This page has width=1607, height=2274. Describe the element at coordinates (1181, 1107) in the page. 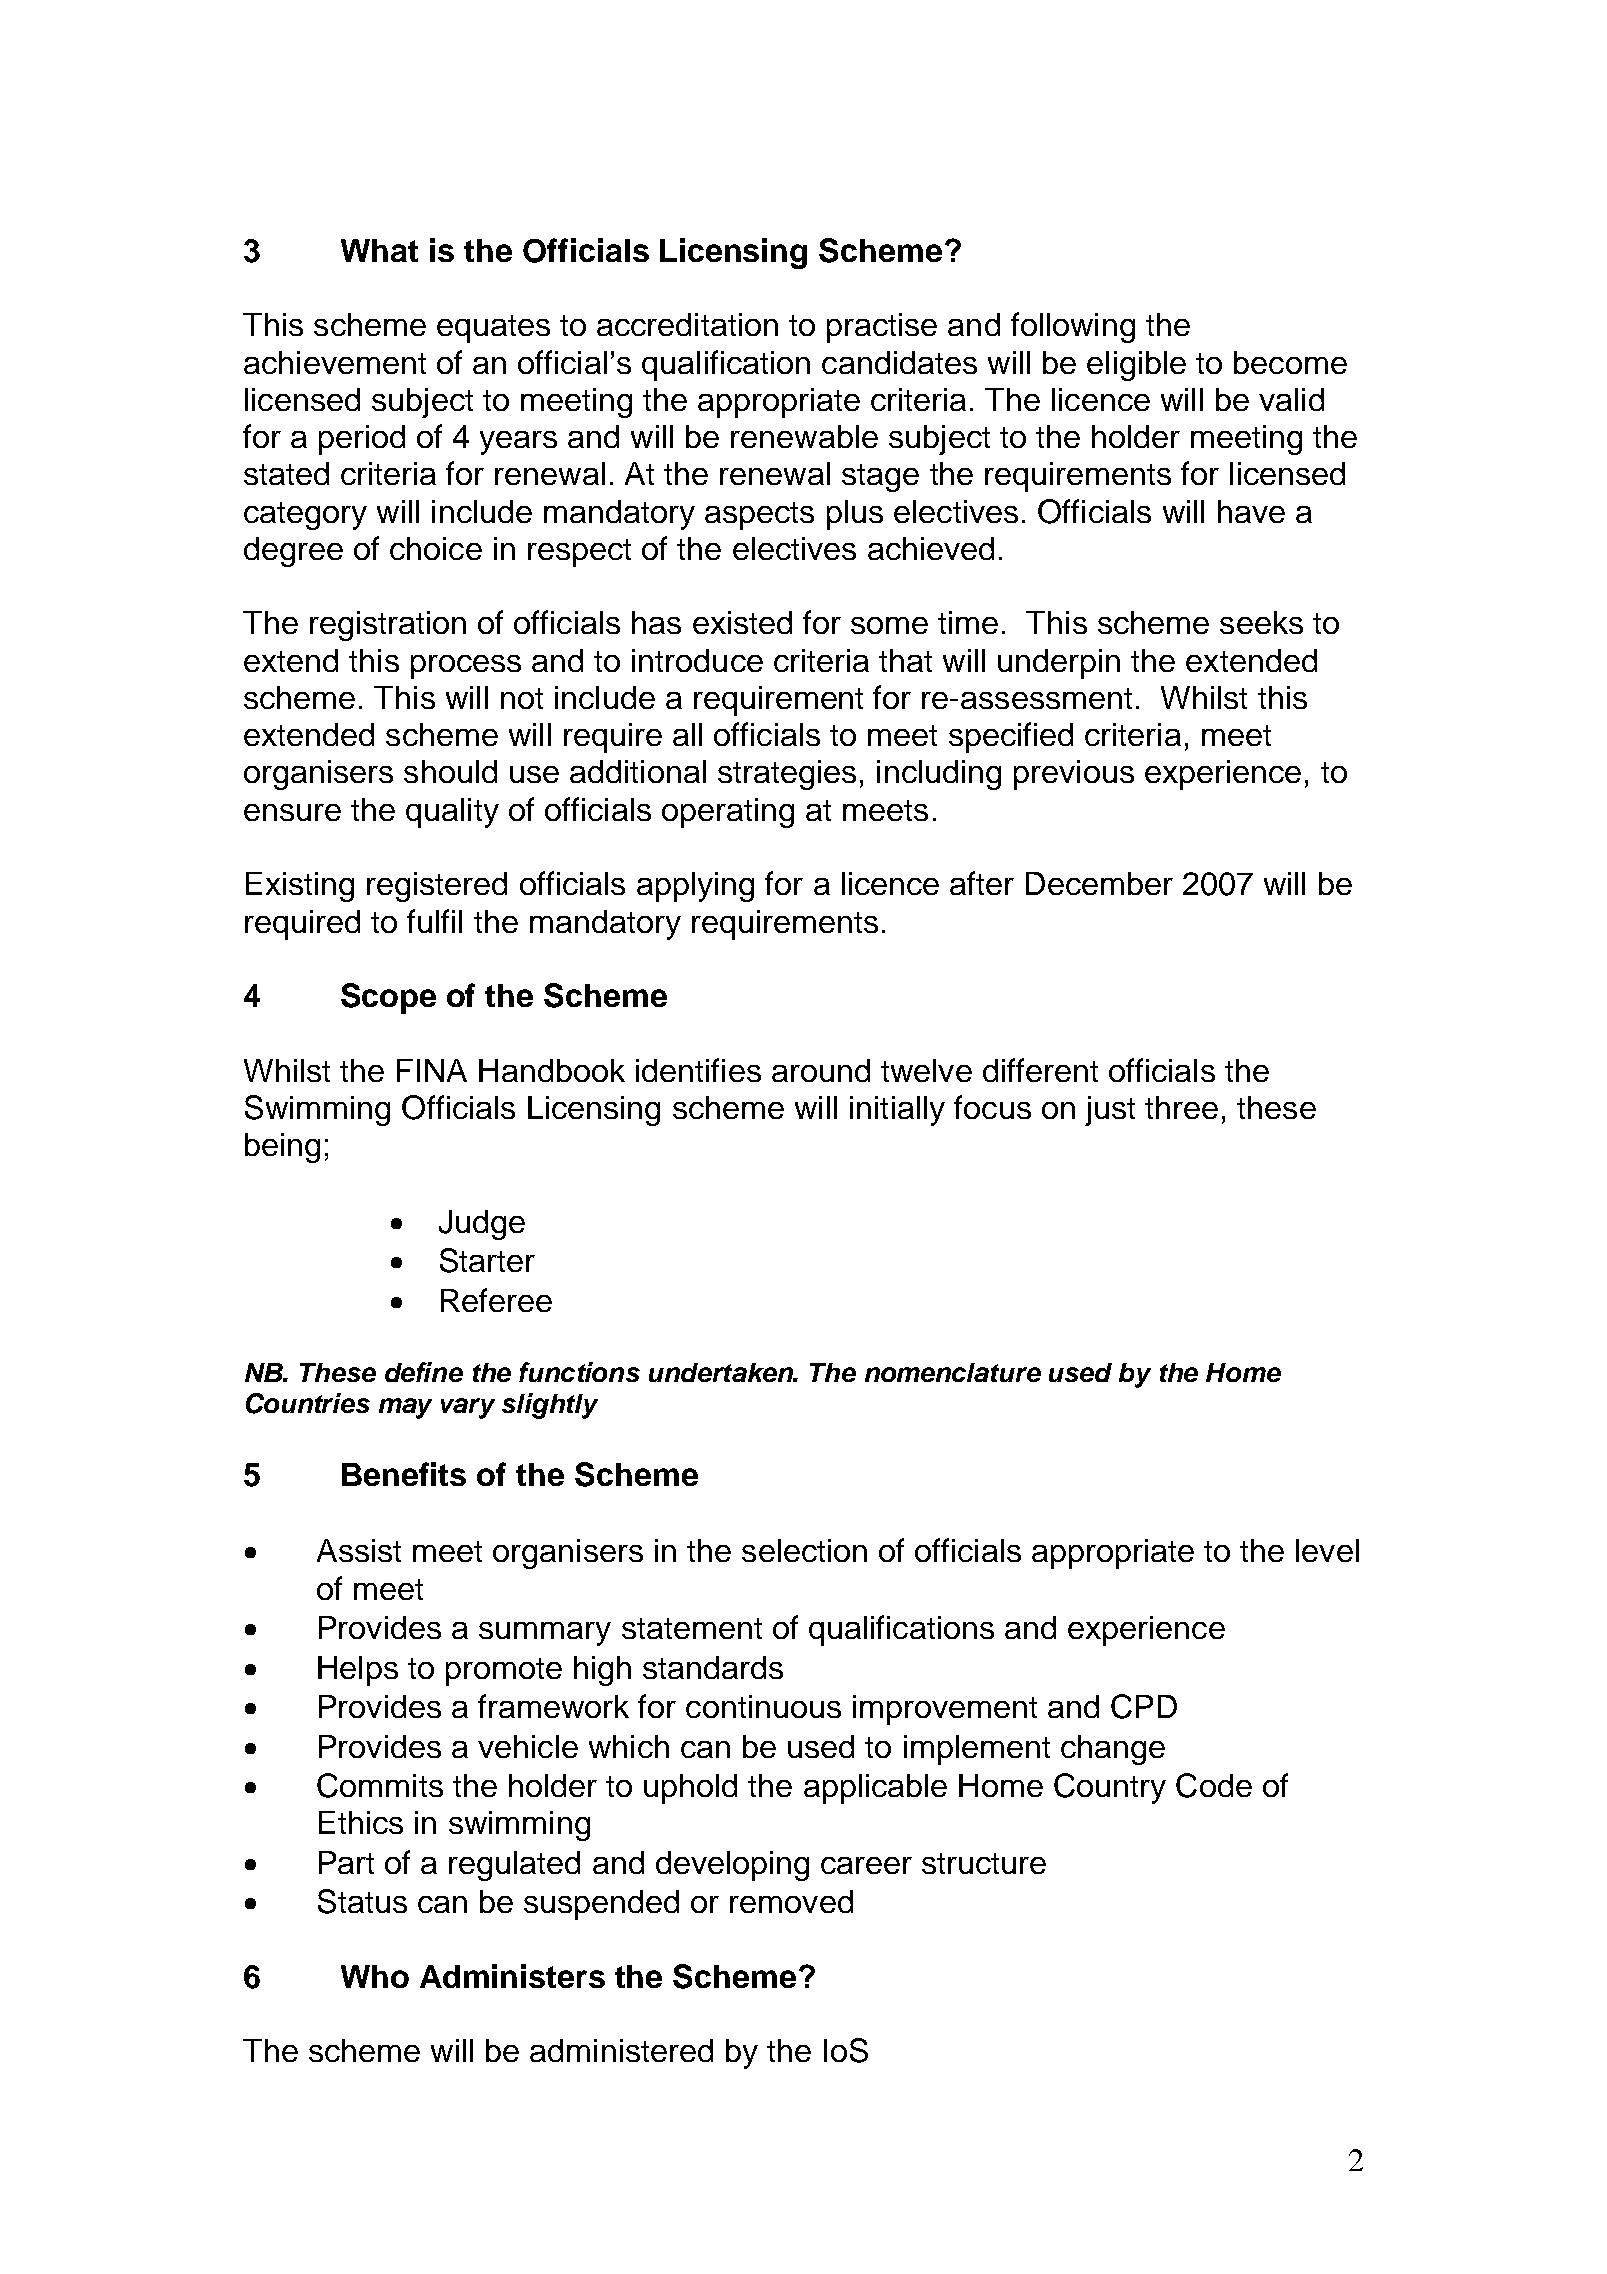

I see `three` at that location.
